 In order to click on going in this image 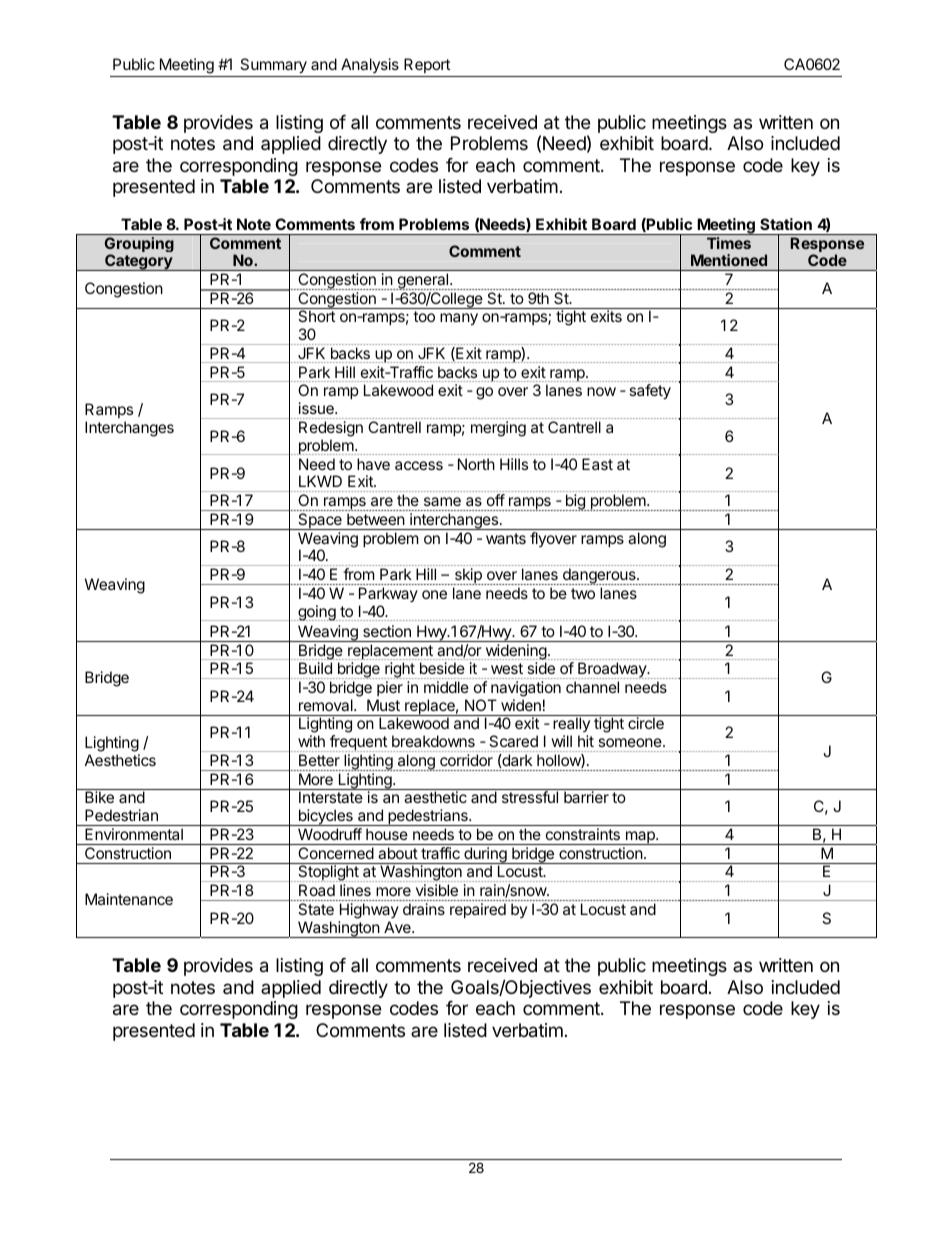, I will do `click(317, 613)`.
